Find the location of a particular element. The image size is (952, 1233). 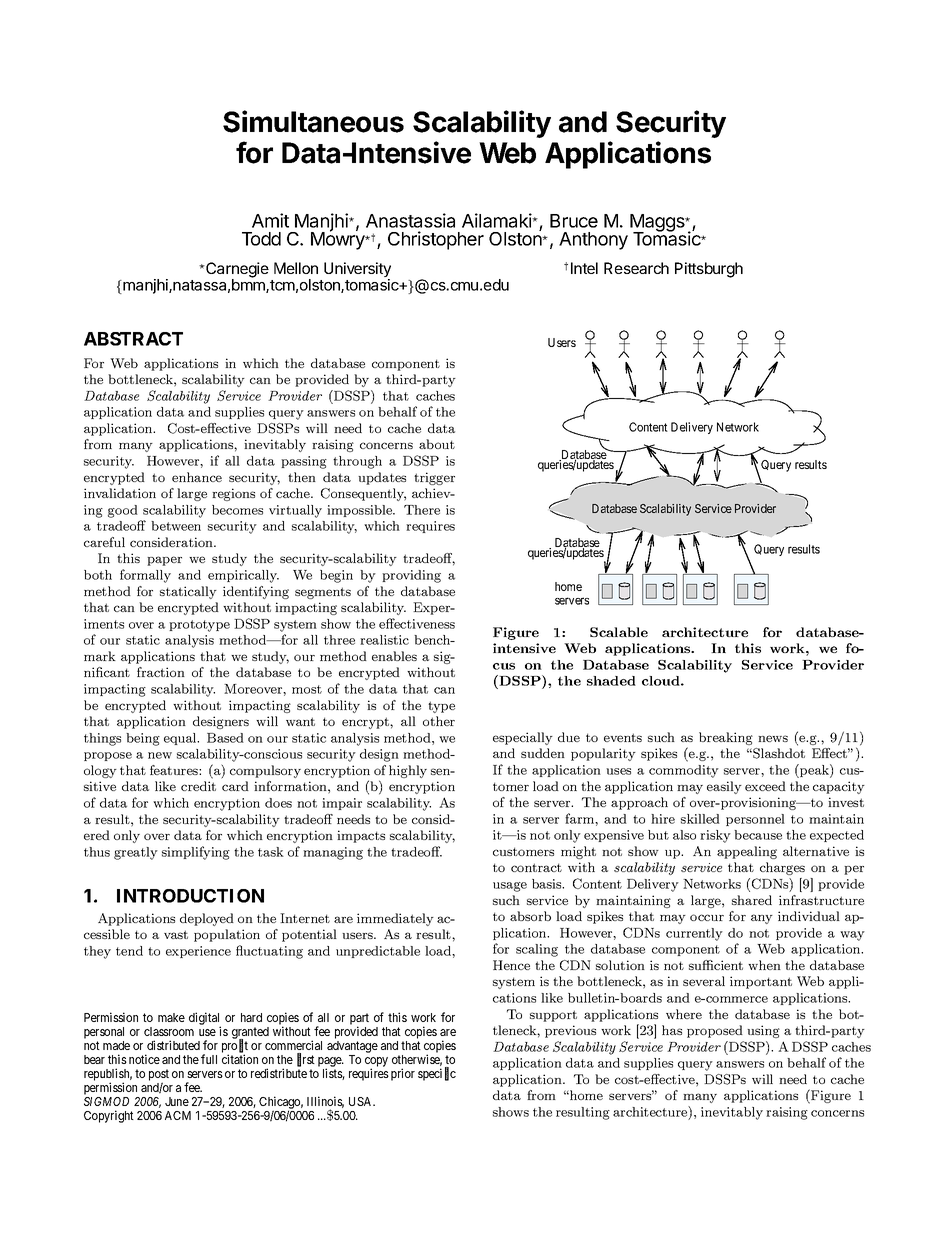

providing is located at coordinates (411, 576).
